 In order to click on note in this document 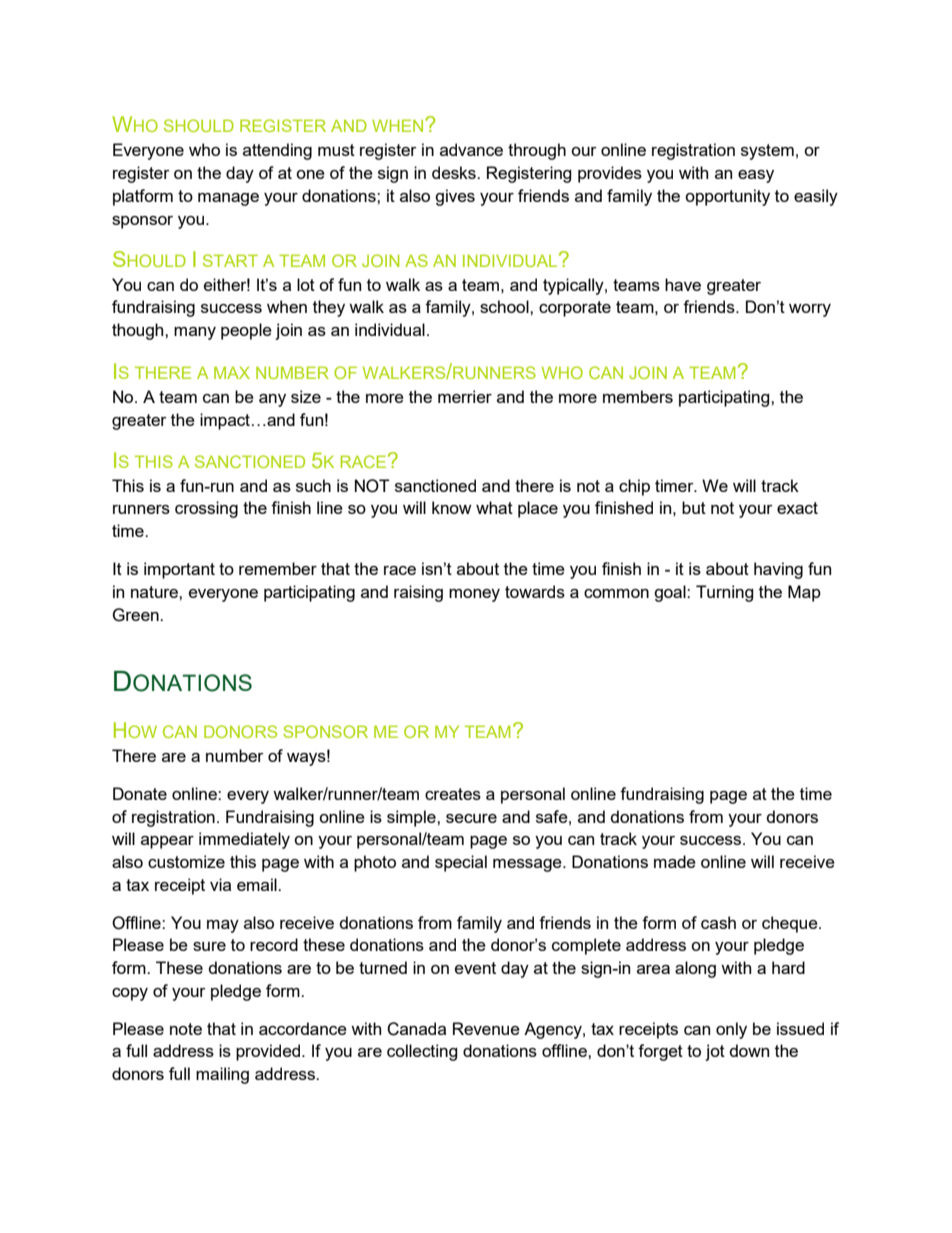, I will do `click(186, 1029)`.
